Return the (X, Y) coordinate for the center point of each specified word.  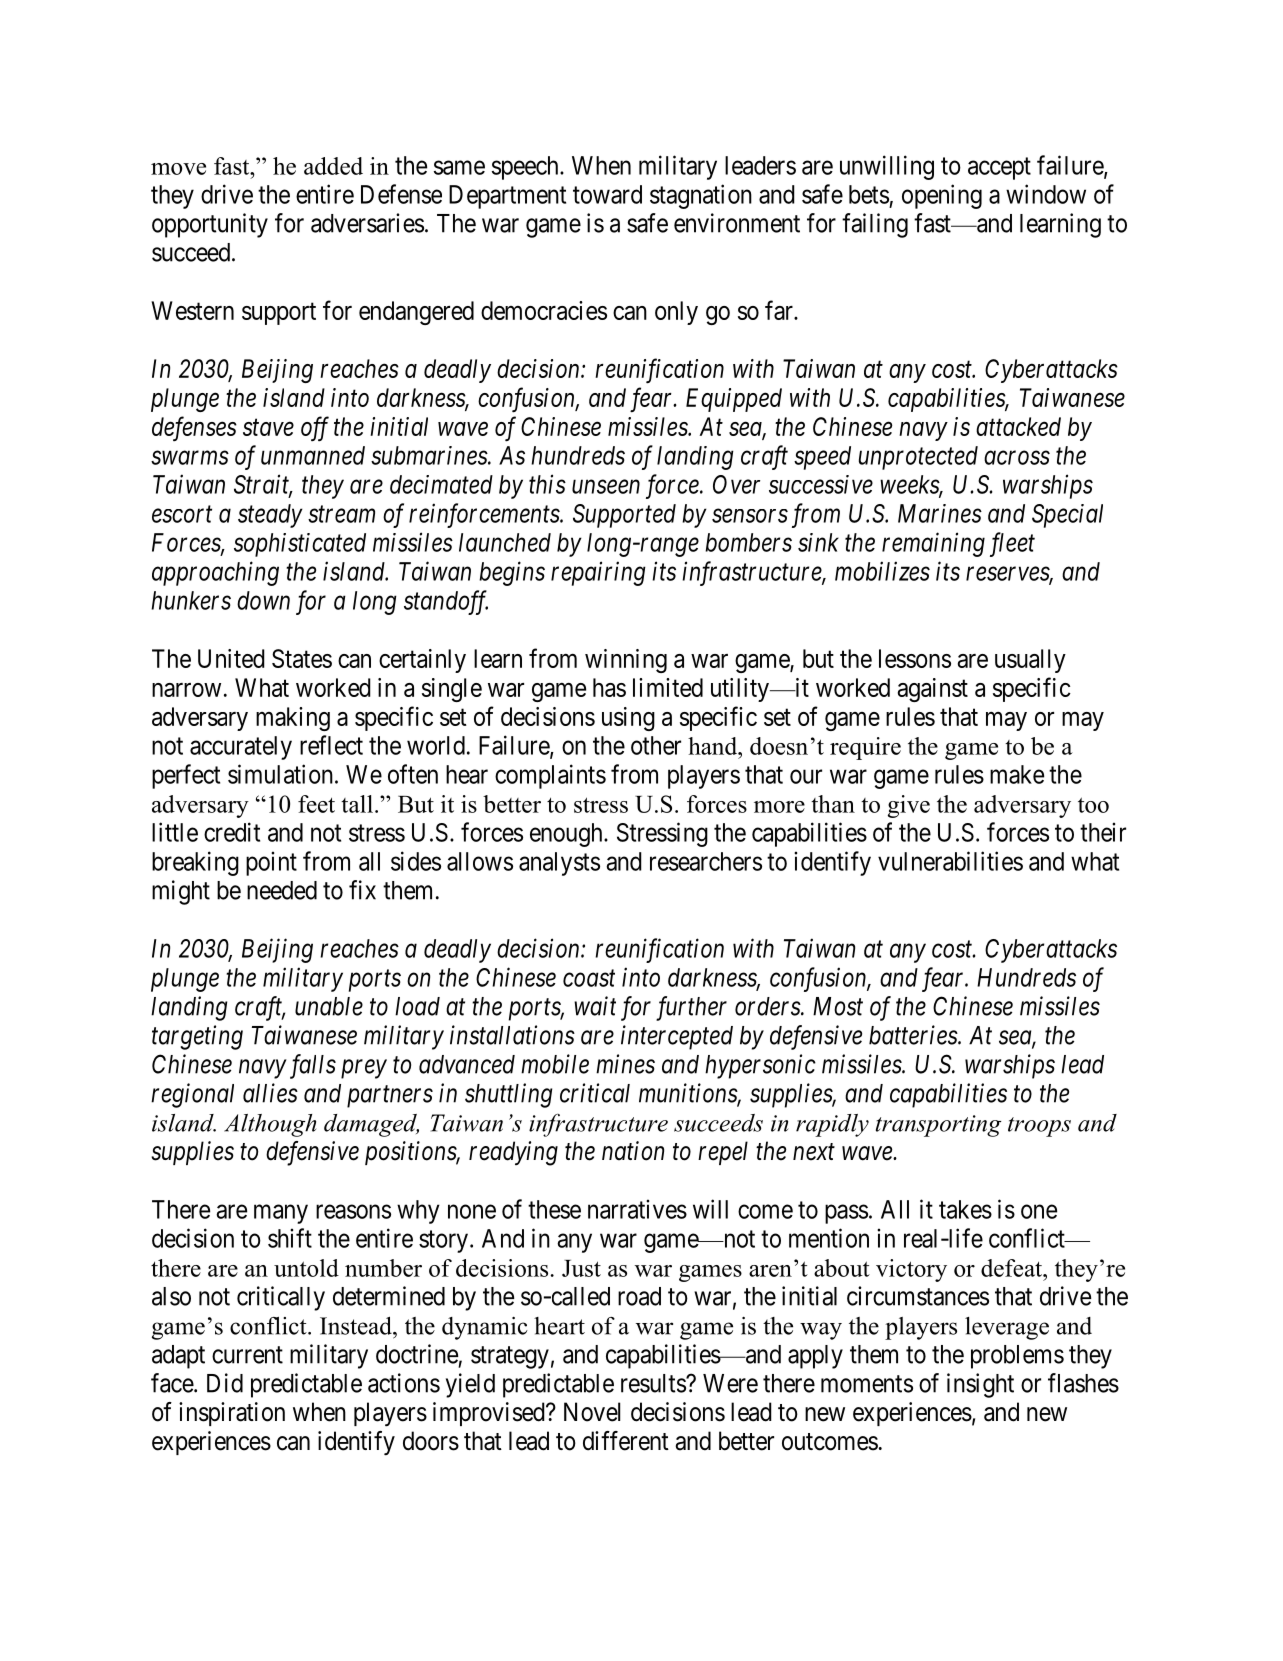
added (333, 166)
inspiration (232, 1414)
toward (607, 194)
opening (942, 196)
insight (980, 1385)
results (654, 1383)
